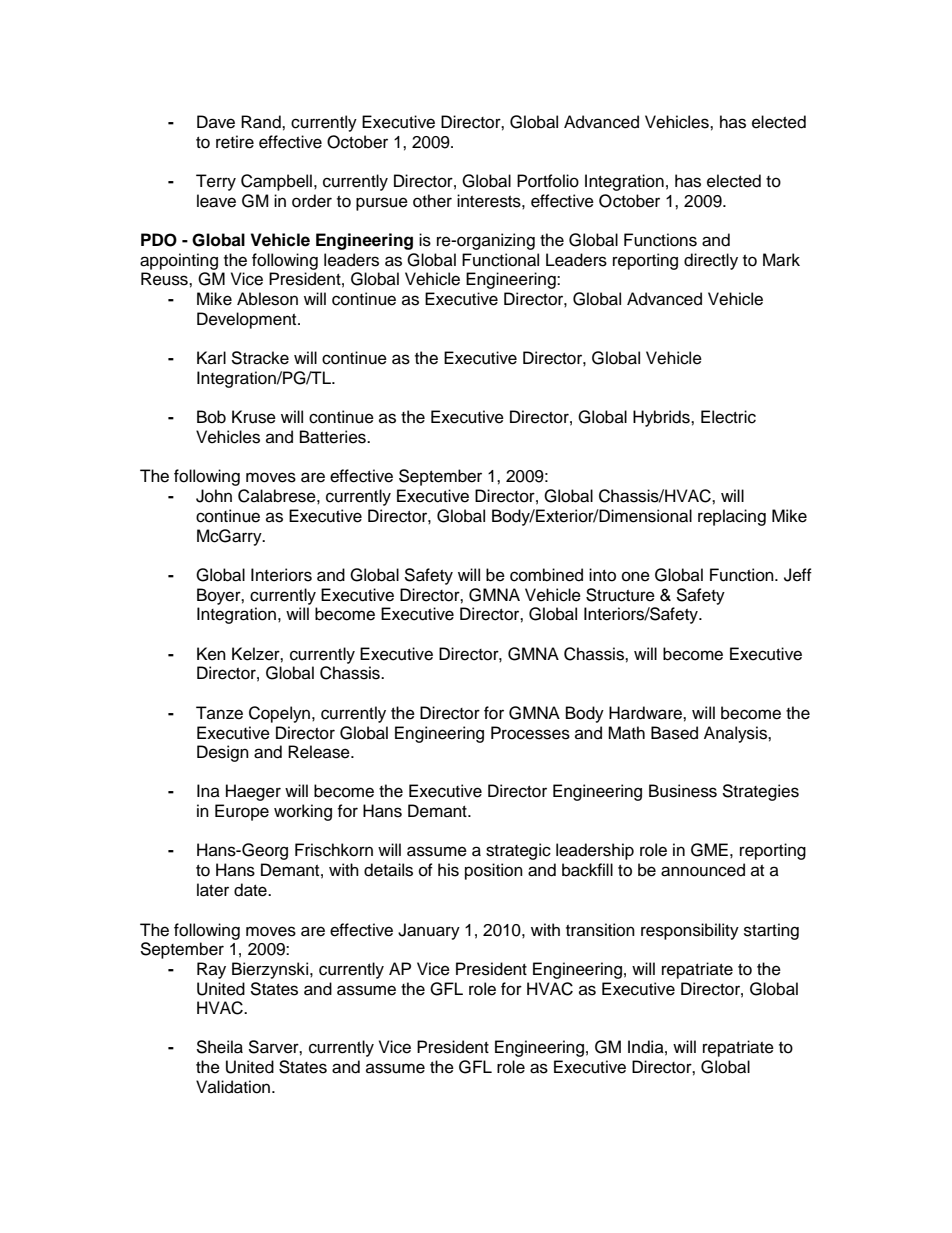 This screenshot has height=1233, width=952. What do you see at coordinates (711, 261) in the screenshot?
I see `directly` at bounding box center [711, 261].
